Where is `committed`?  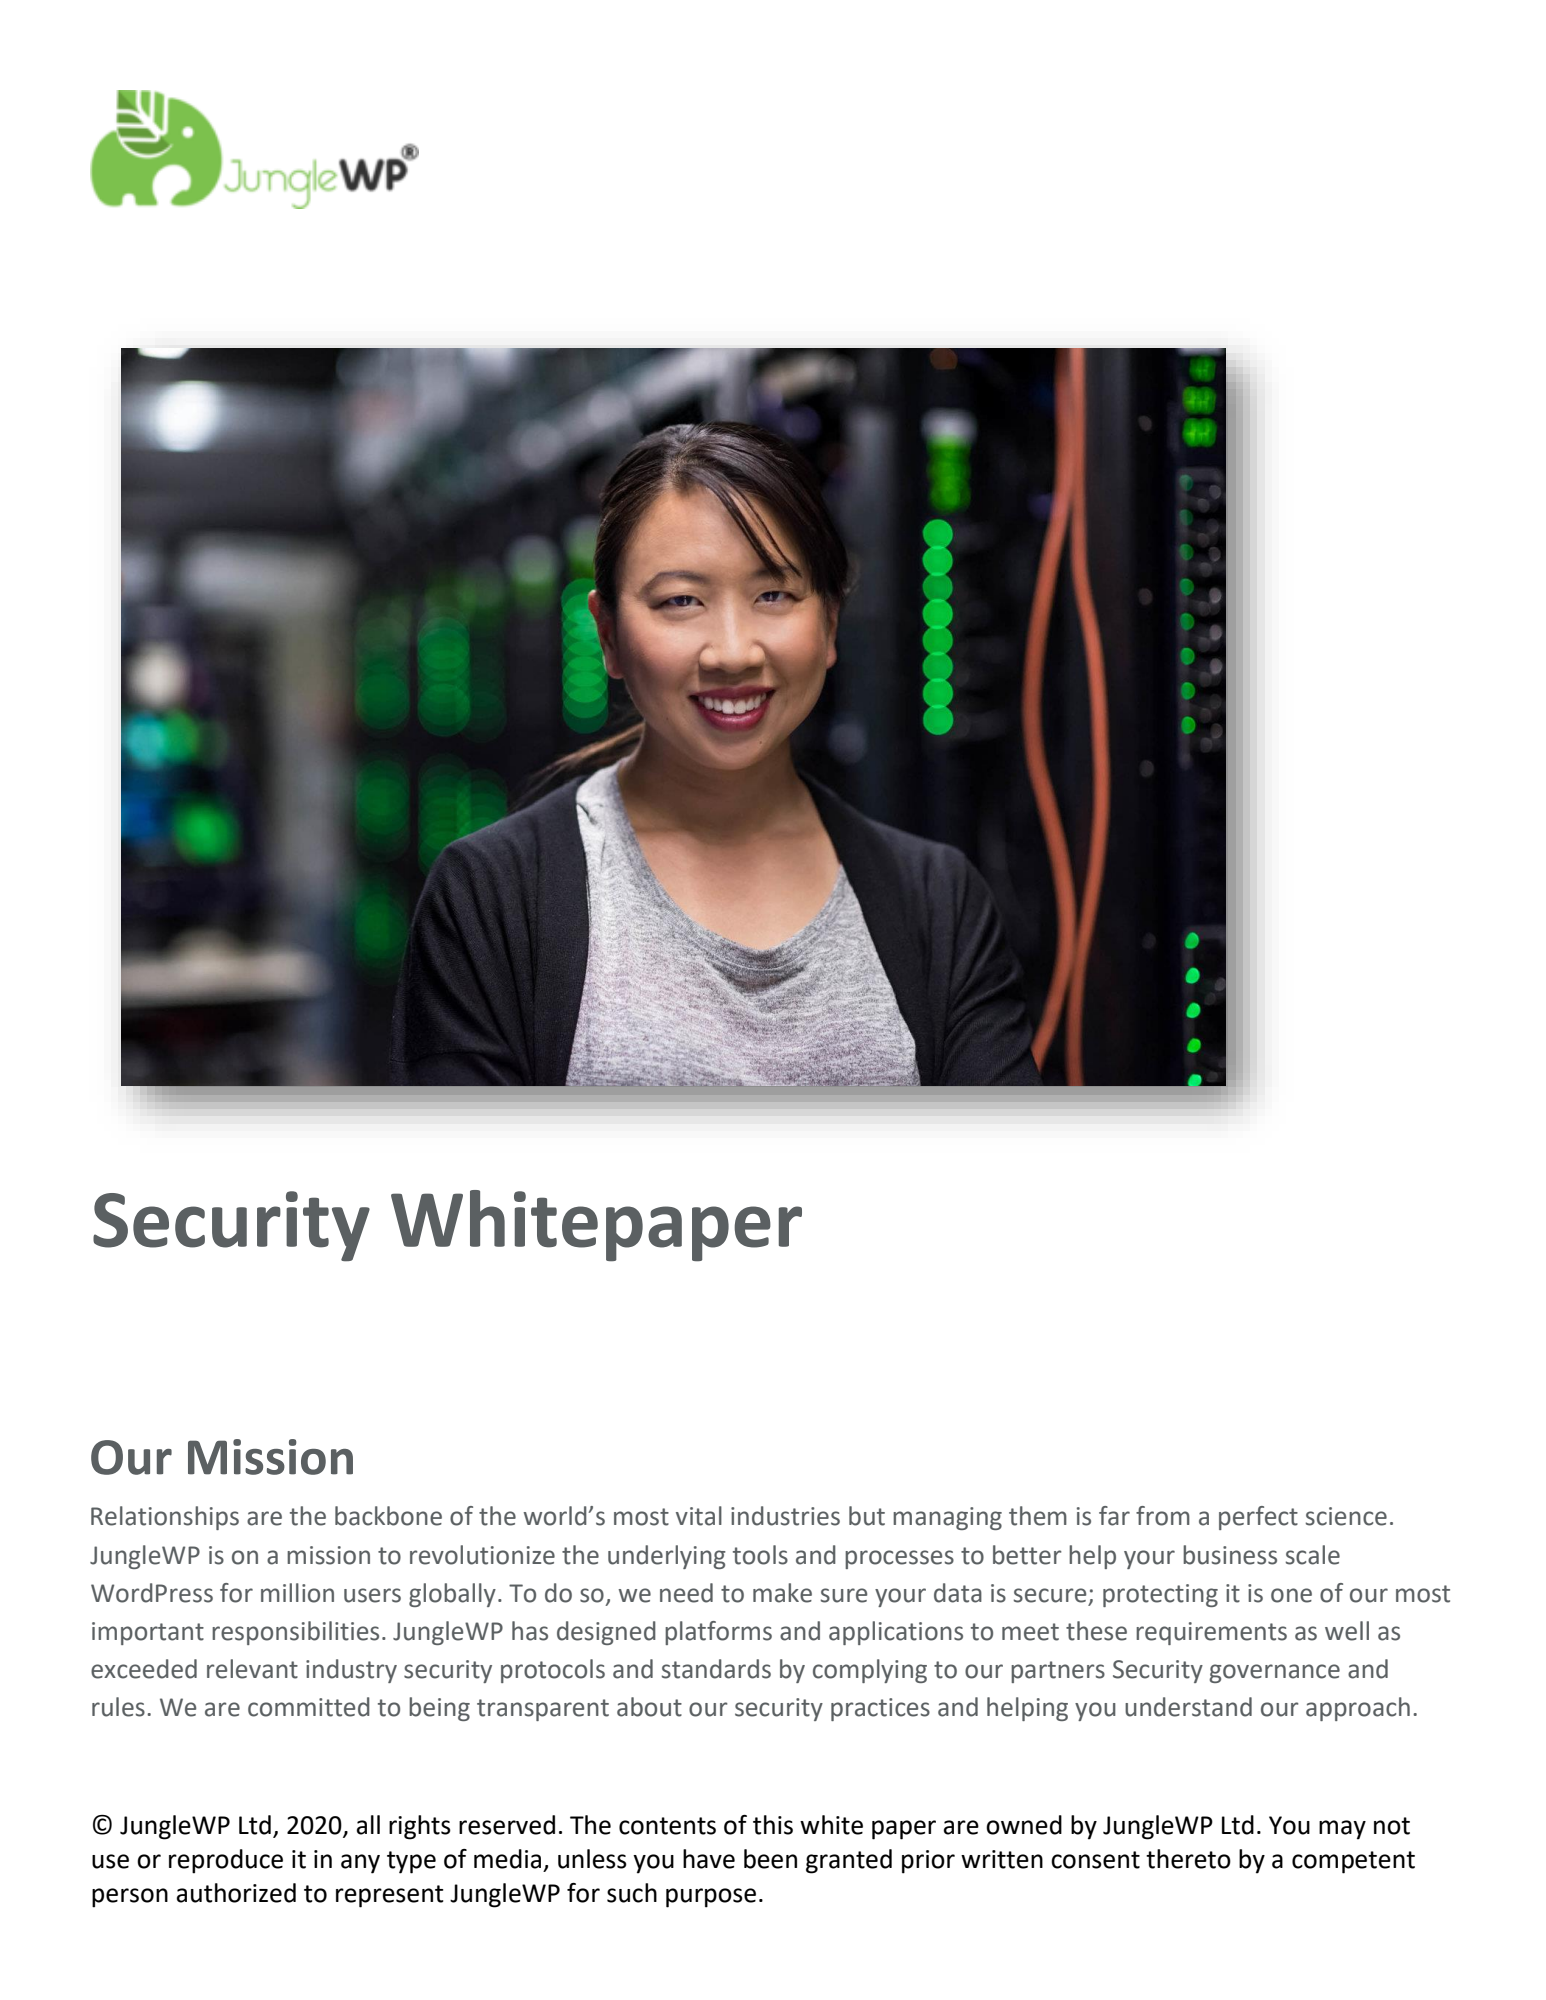
committed is located at coordinates (309, 1707).
